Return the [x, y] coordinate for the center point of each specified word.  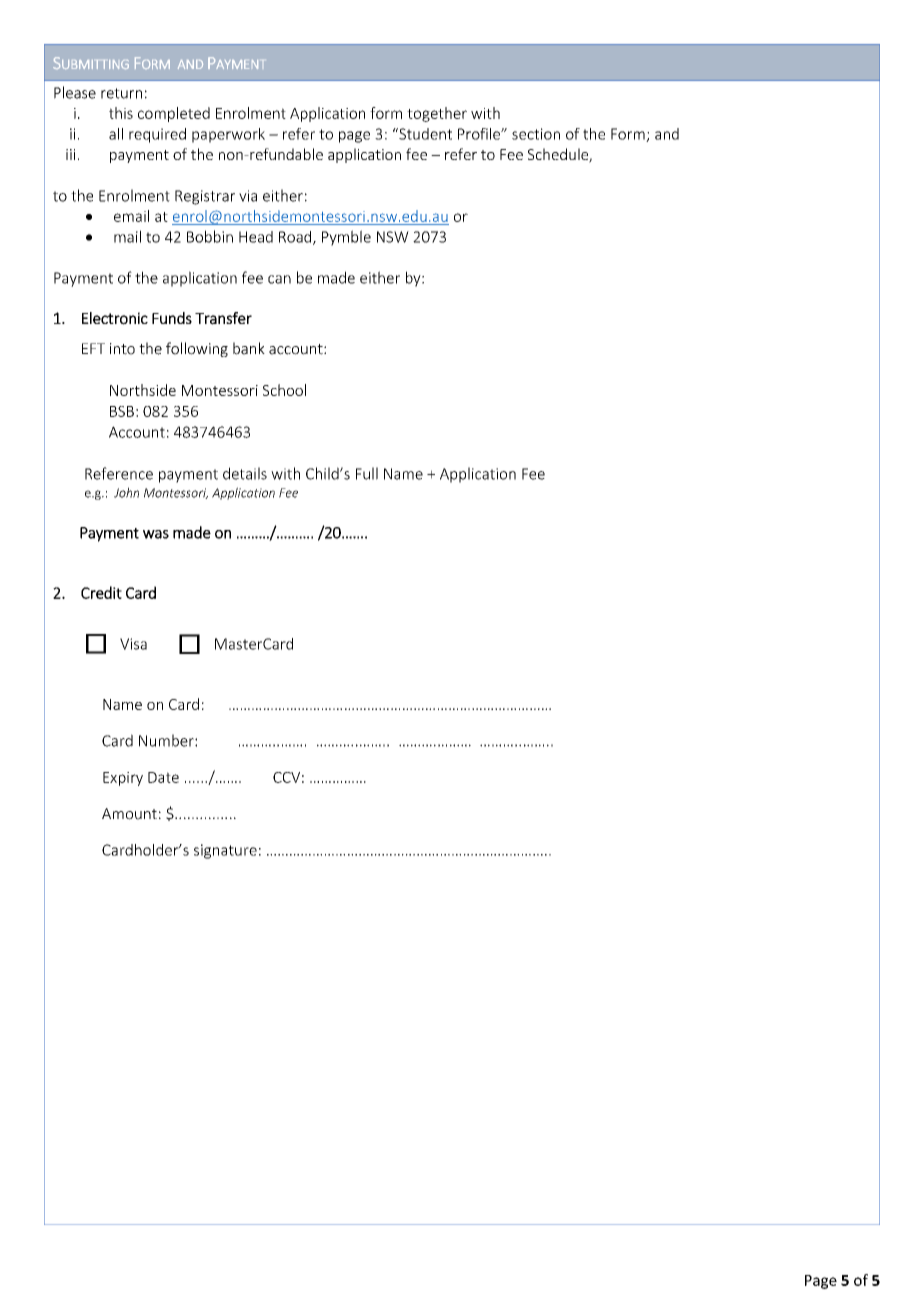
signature [225, 851]
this [121, 113]
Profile [480, 134]
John [126, 492]
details [245, 473]
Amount [129, 814]
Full [367, 473]
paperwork [228, 135]
